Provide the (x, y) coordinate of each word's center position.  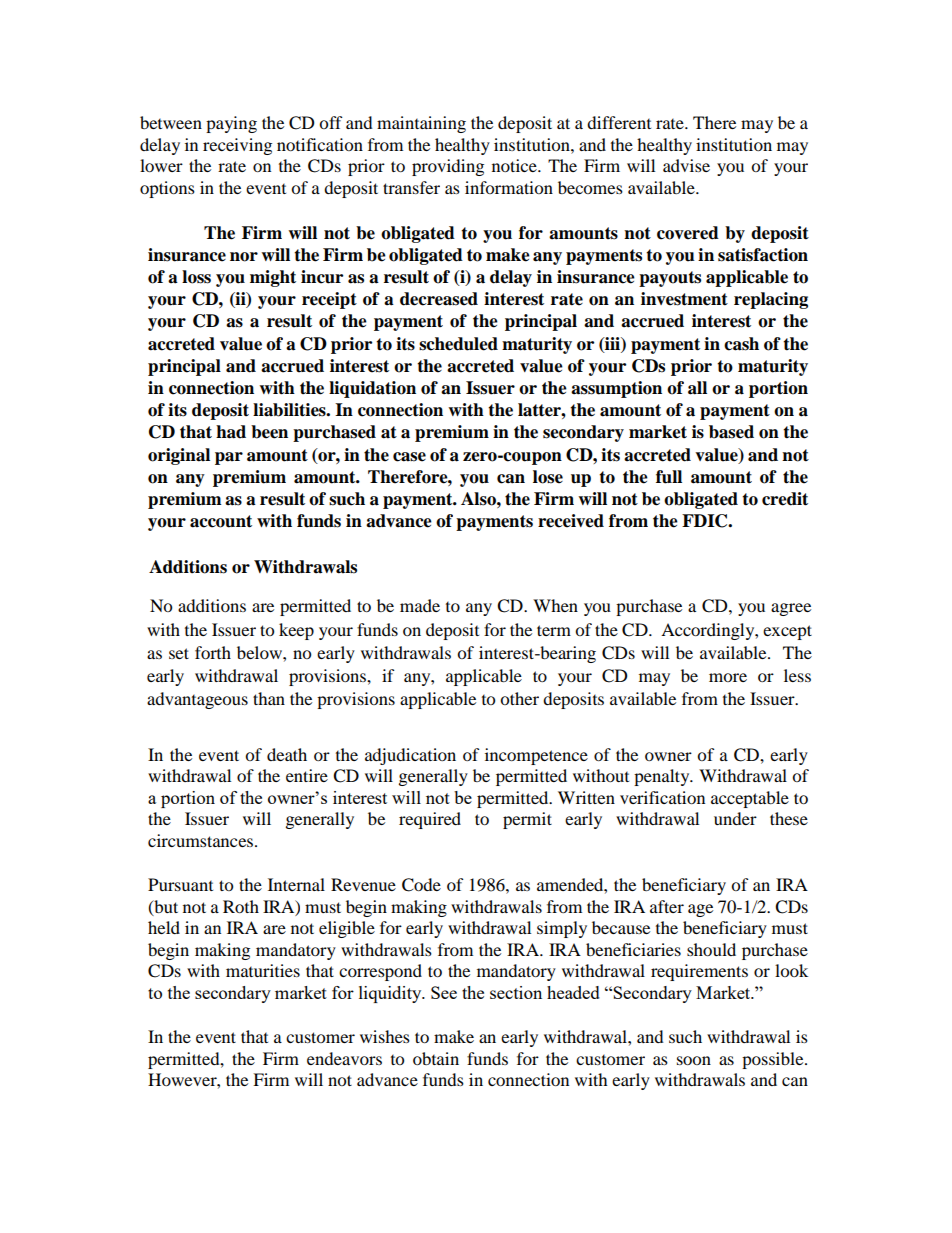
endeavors (344, 1058)
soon (694, 1060)
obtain (436, 1058)
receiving (237, 146)
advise (686, 165)
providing (448, 167)
